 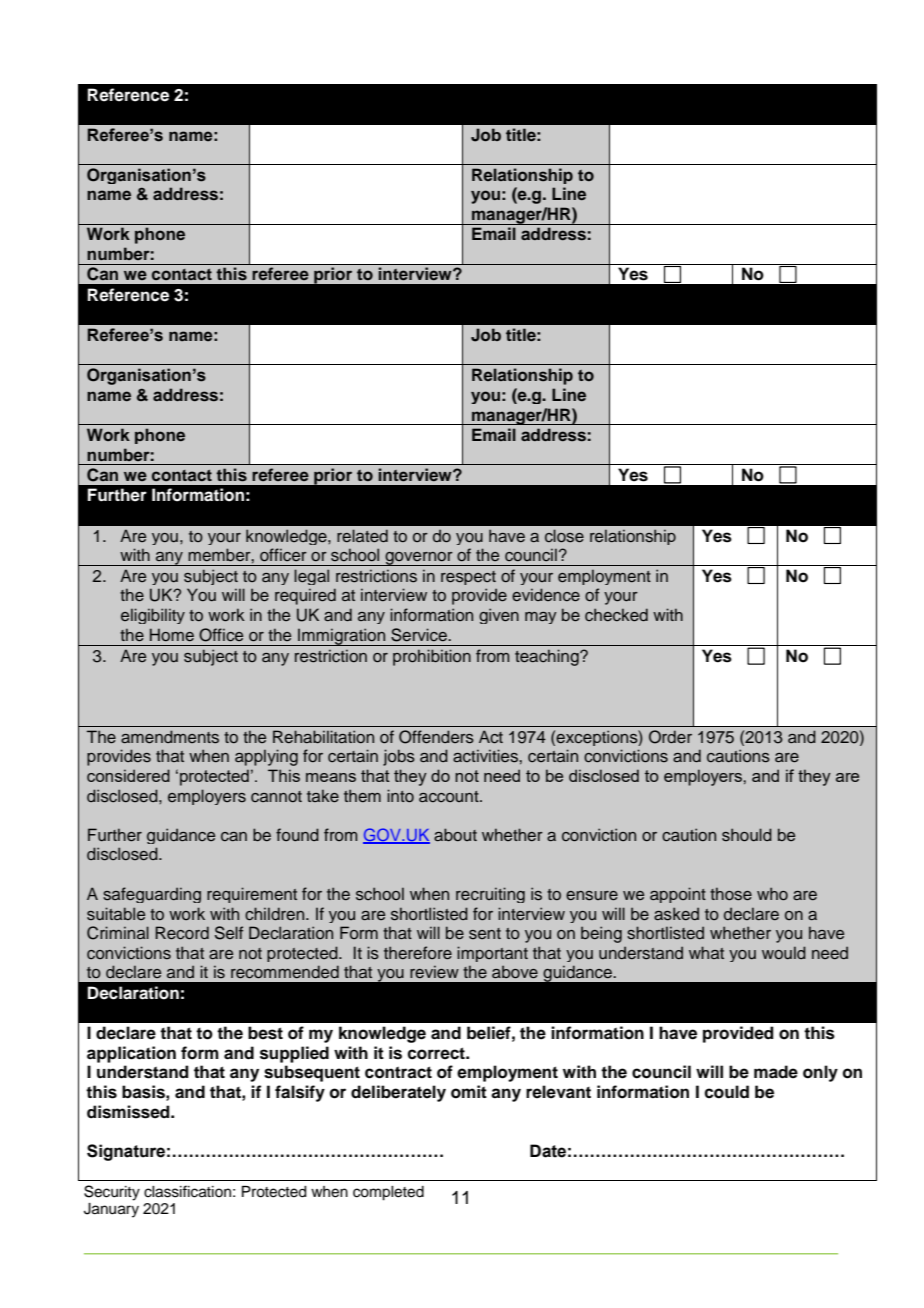 What do you see at coordinates (388, 1193) in the document?
I see `completed` at bounding box center [388, 1193].
